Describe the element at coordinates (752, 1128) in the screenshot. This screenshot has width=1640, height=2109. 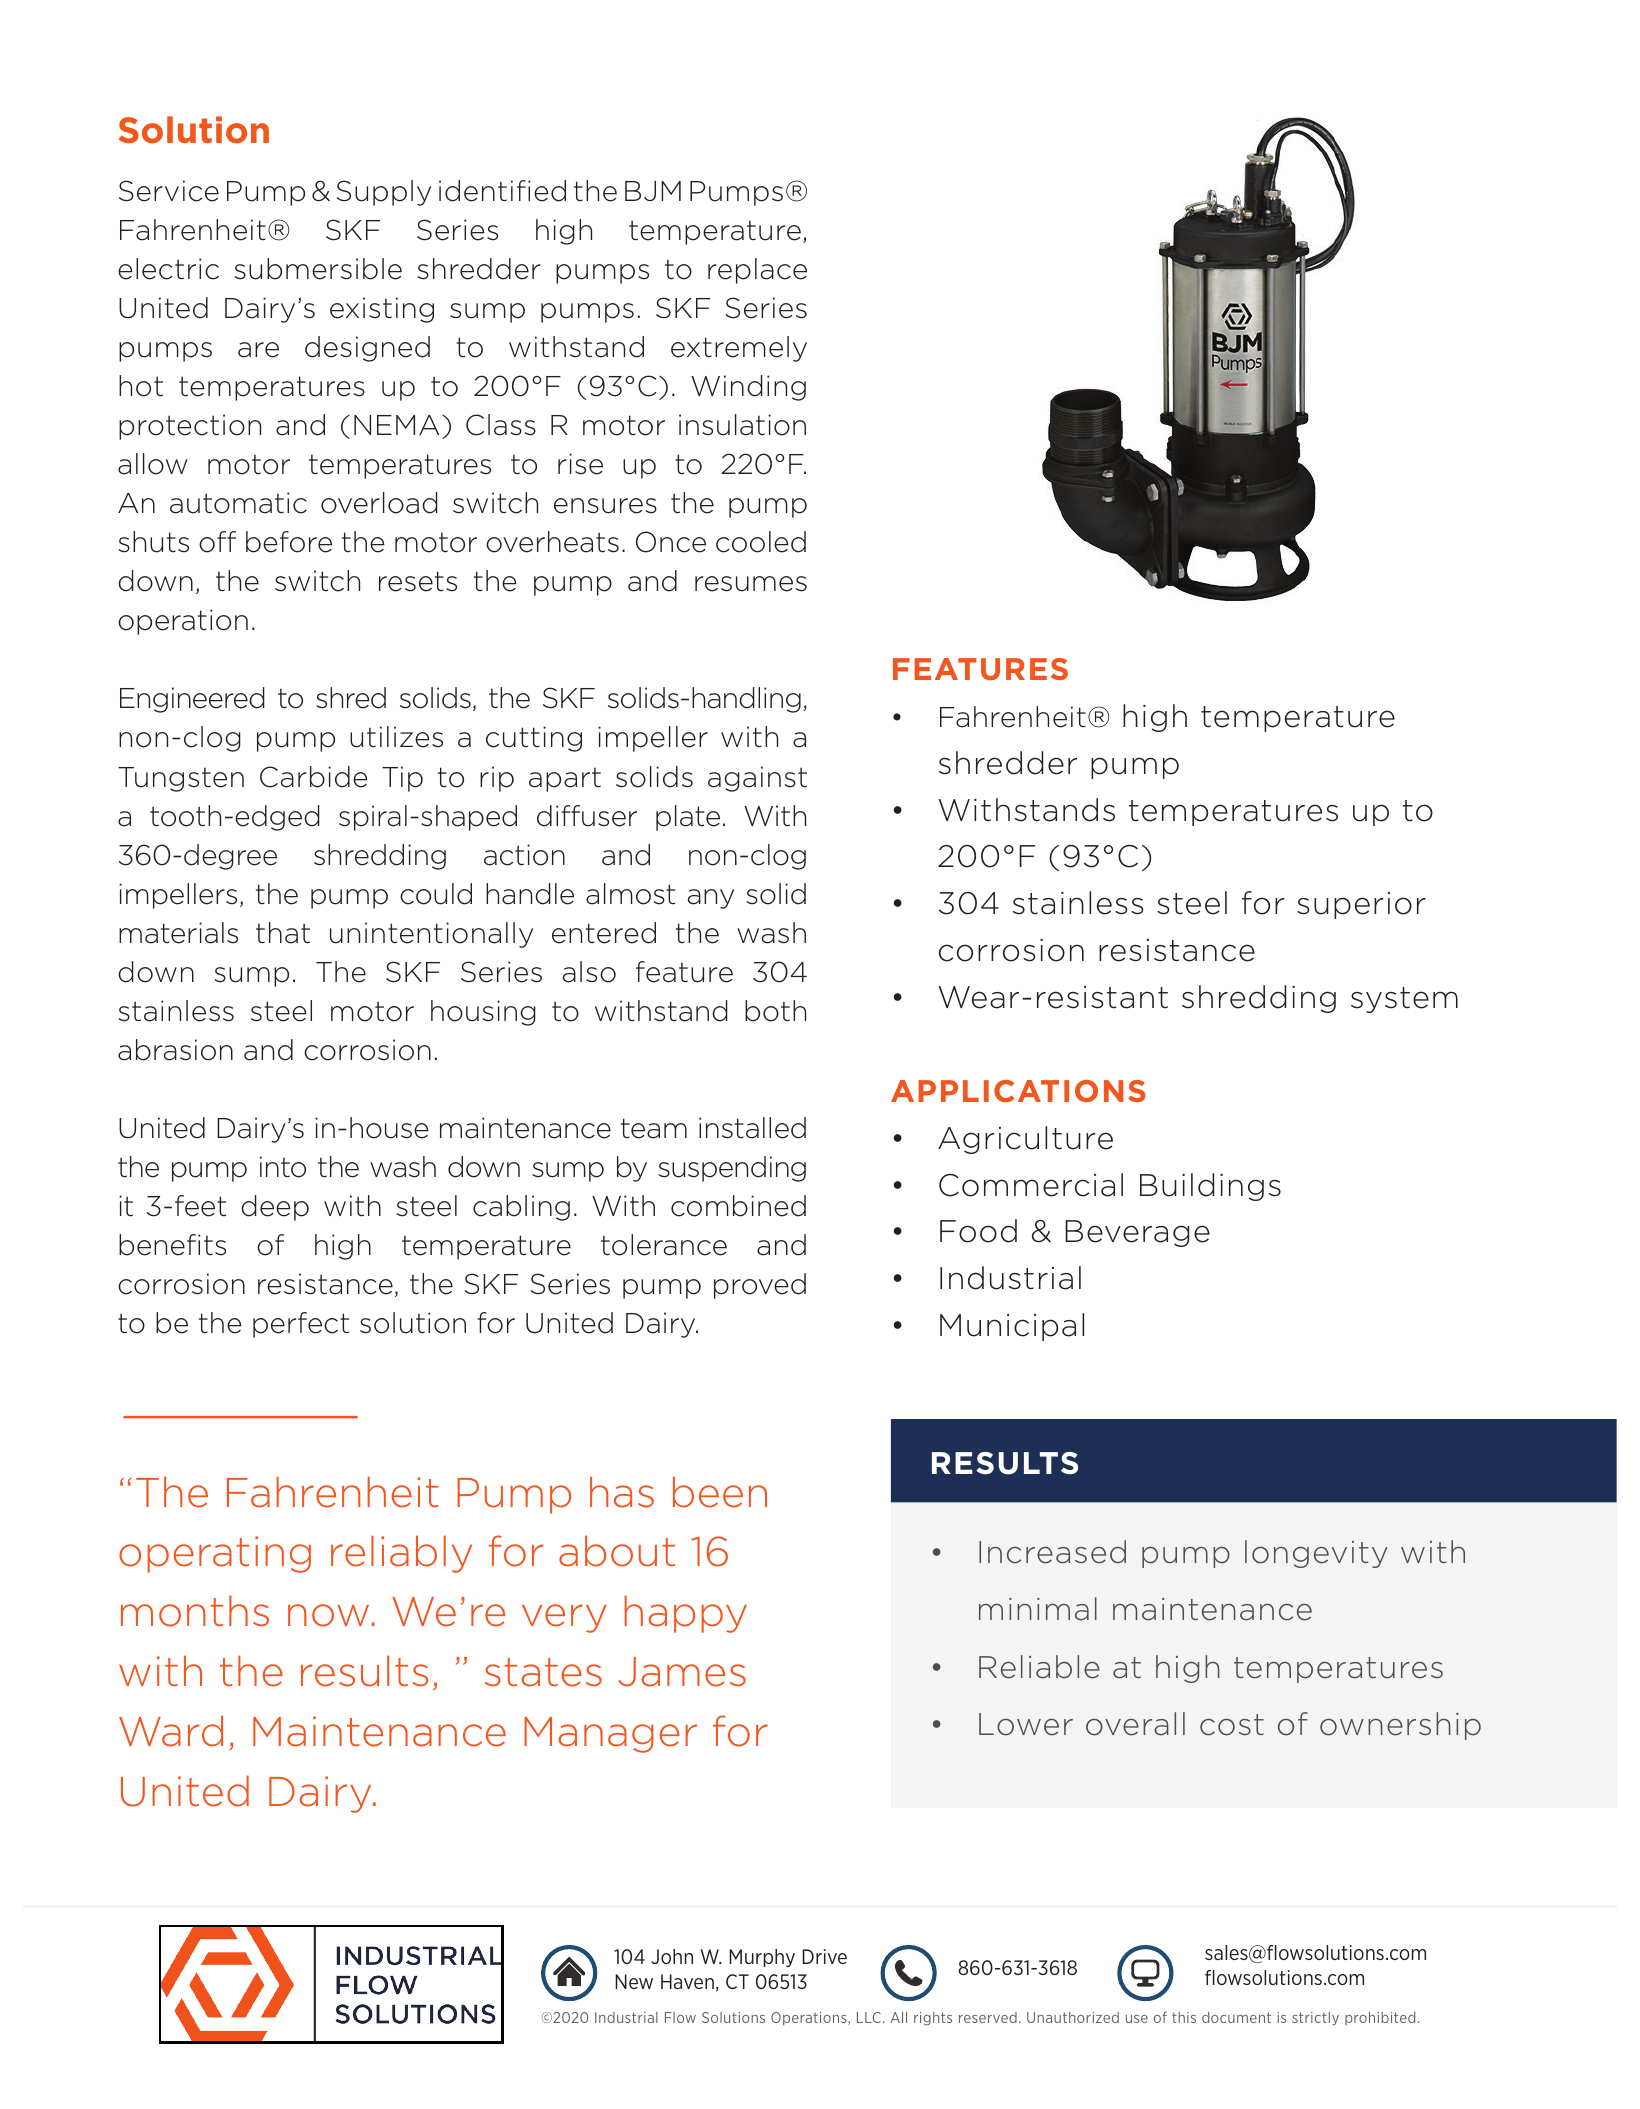
I see `installed` at that location.
